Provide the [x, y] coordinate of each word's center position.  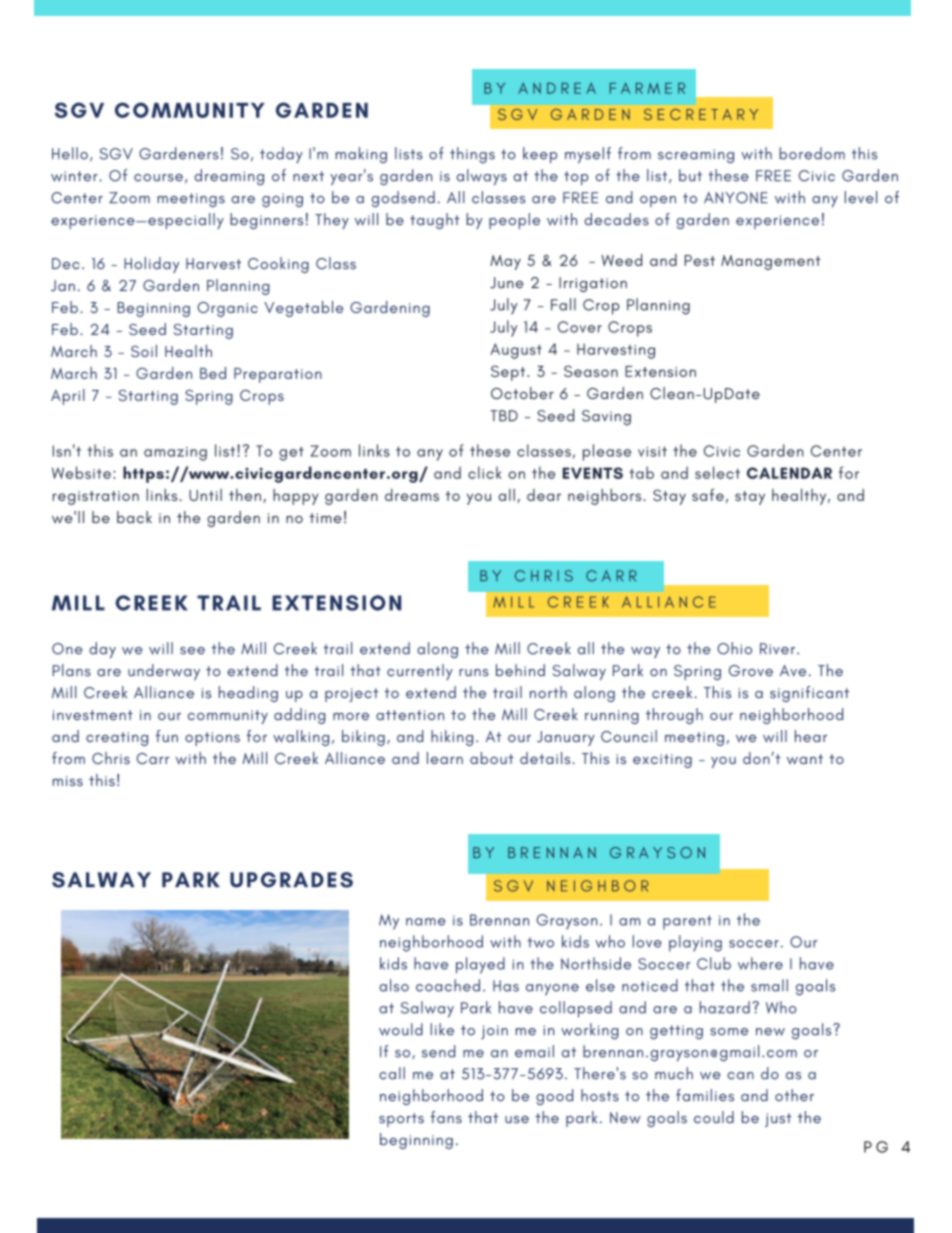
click [485, 472]
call [392, 1073]
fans [446, 1117]
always [481, 177]
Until [205, 495]
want [805, 759]
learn [445, 758]
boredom [812, 153]
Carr [153, 758]
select [717, 472]
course [158, 178]
